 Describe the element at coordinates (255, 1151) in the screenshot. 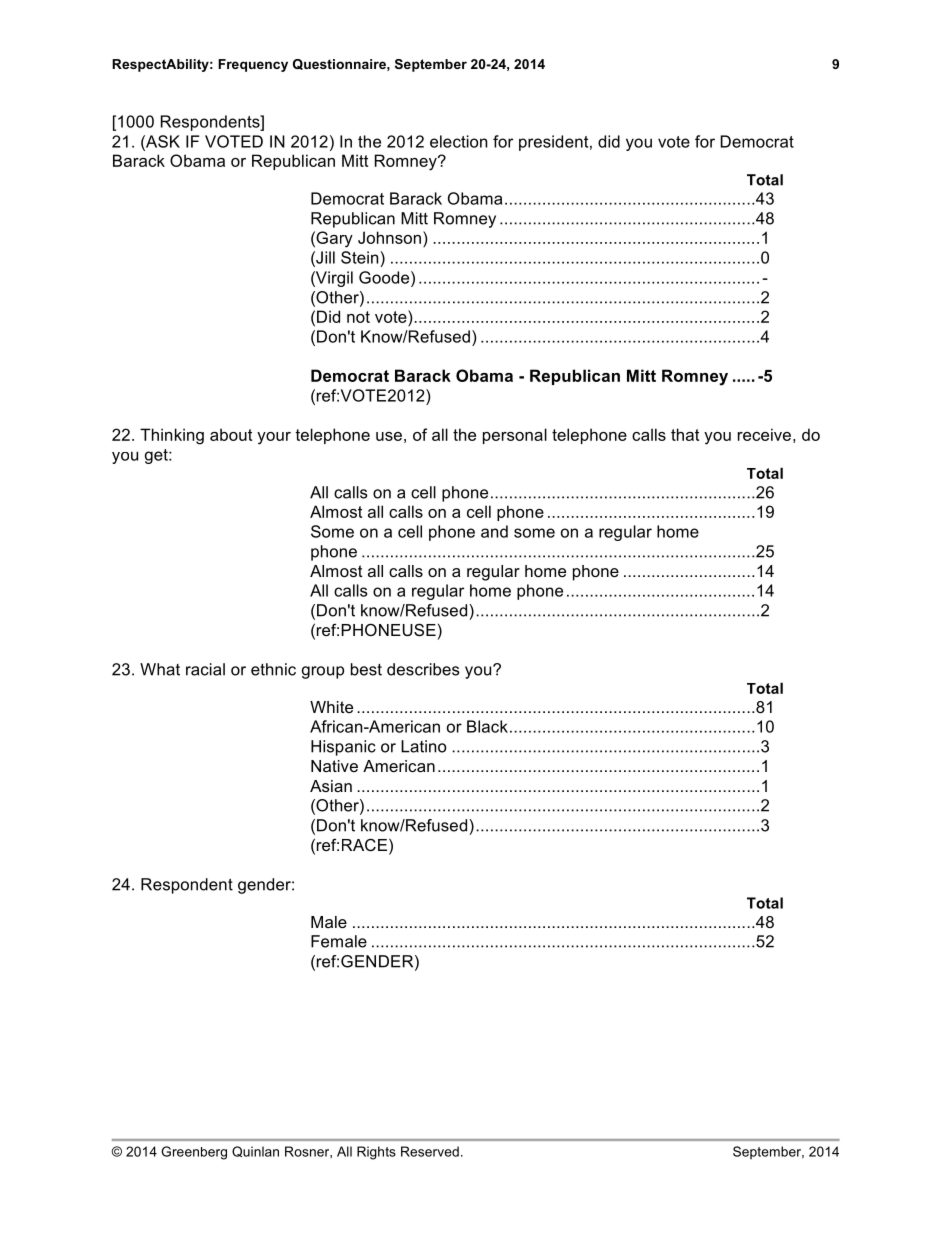

I see `Quinlan` at that location.
